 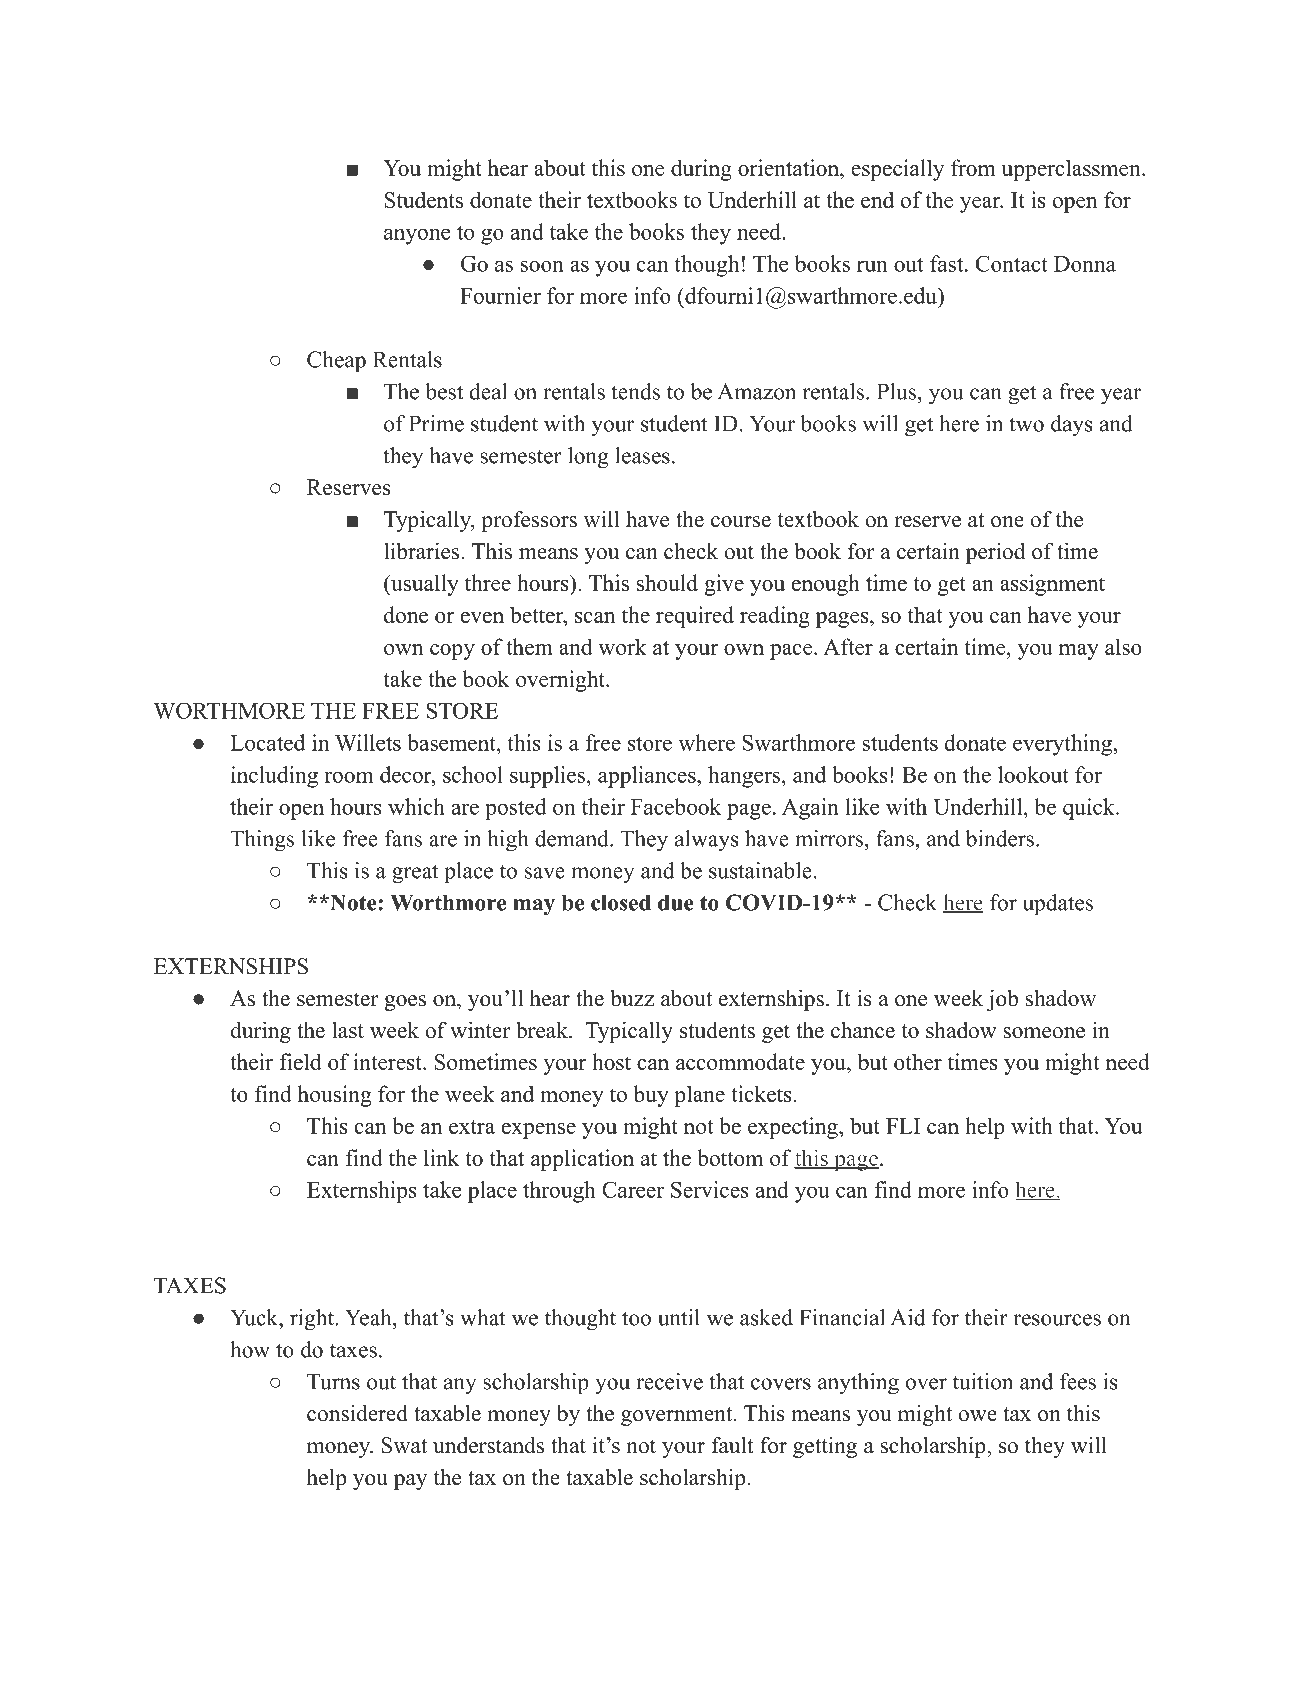 I want to click on soon, so click(x=542, y=266).
